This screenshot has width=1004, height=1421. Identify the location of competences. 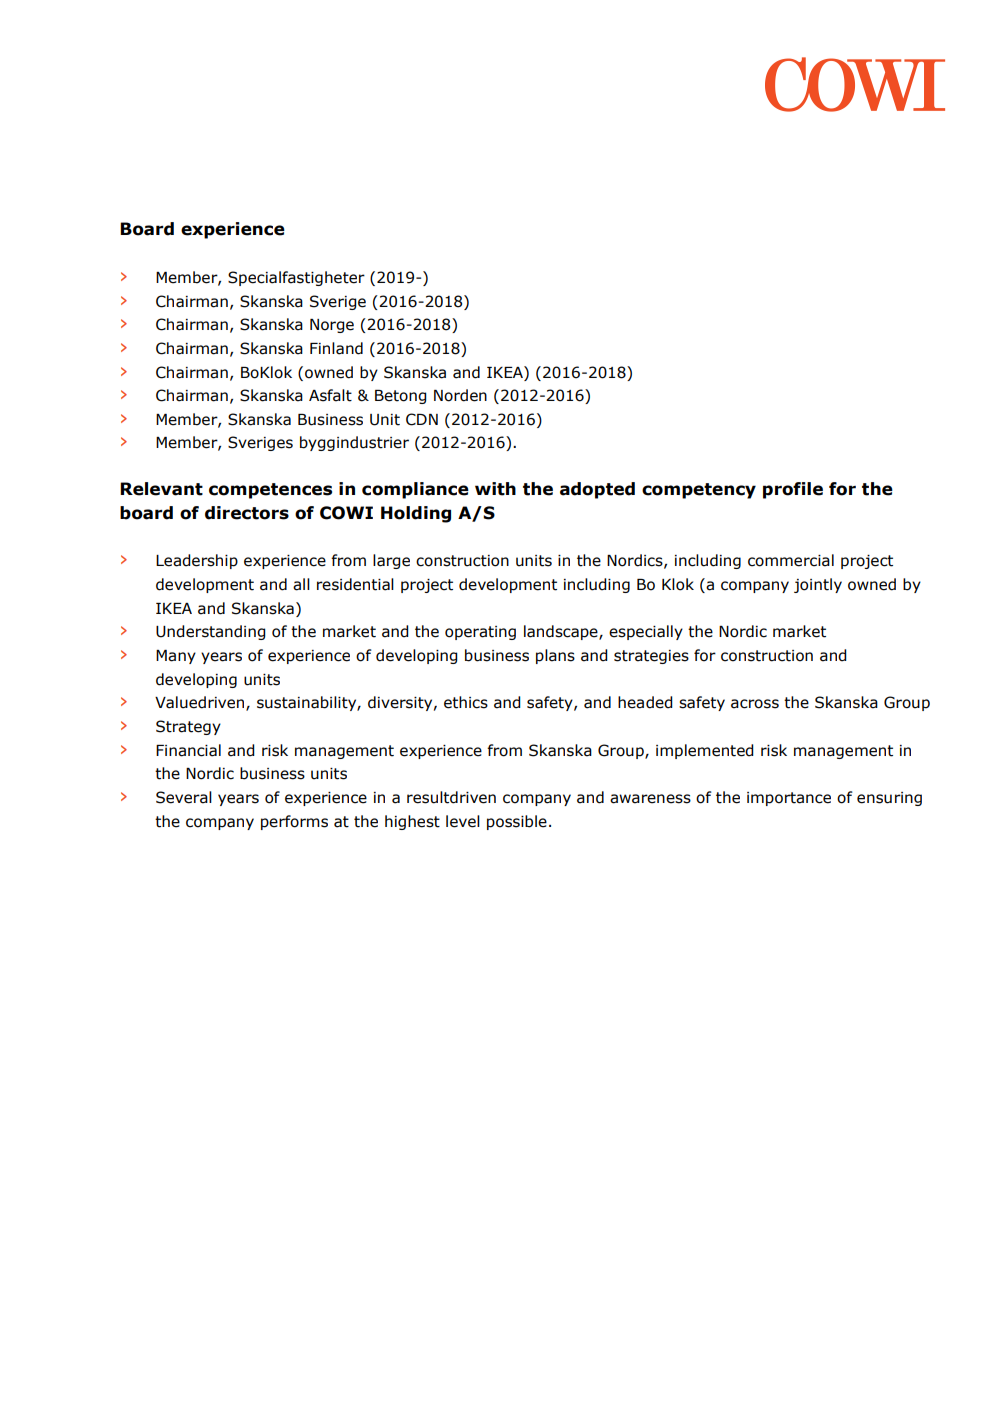
(270, 491).
